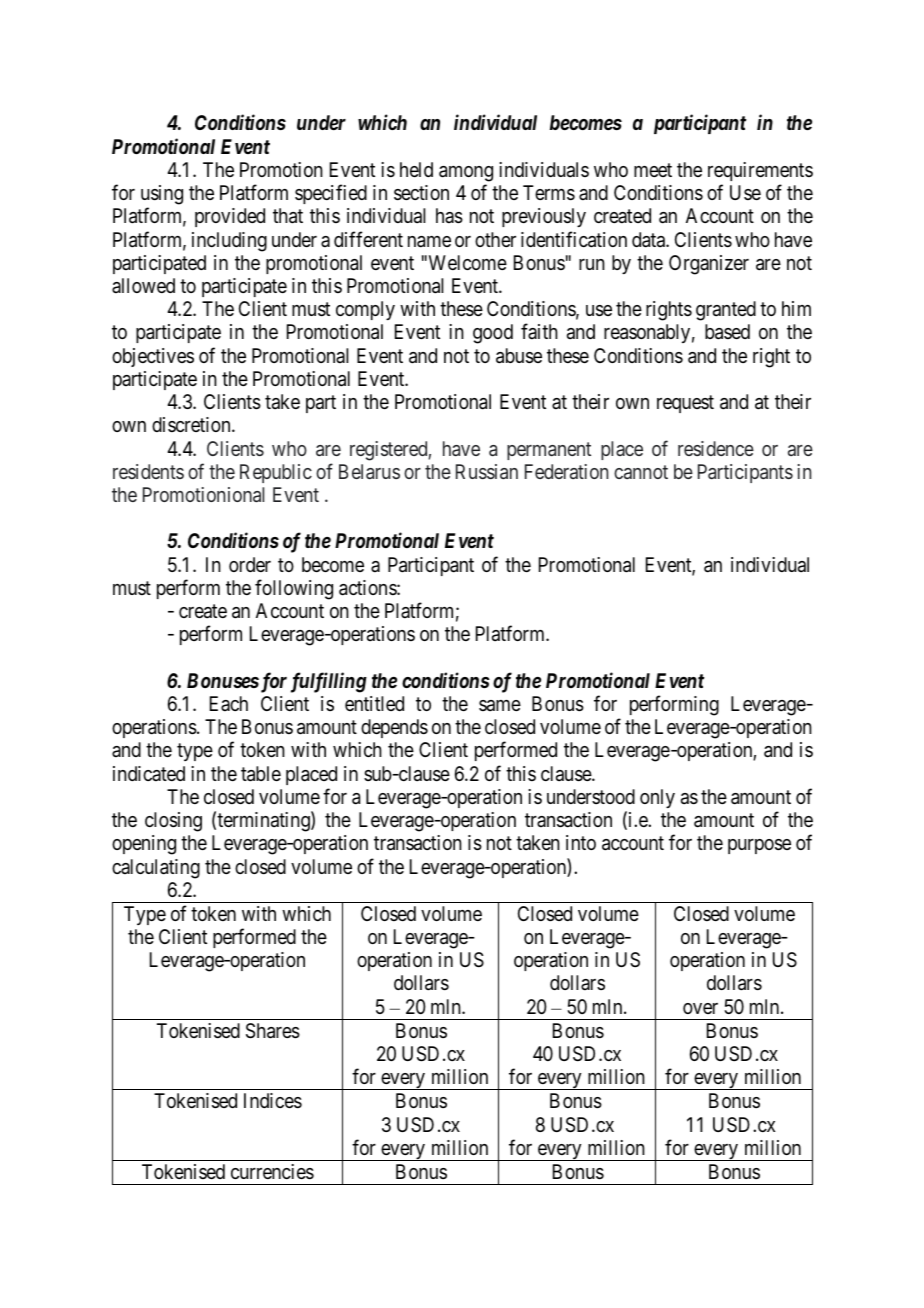 The image size is (924, 1308). Describe the element at coordinates (500, 706) in the screenshot. I see `same` at that location.
